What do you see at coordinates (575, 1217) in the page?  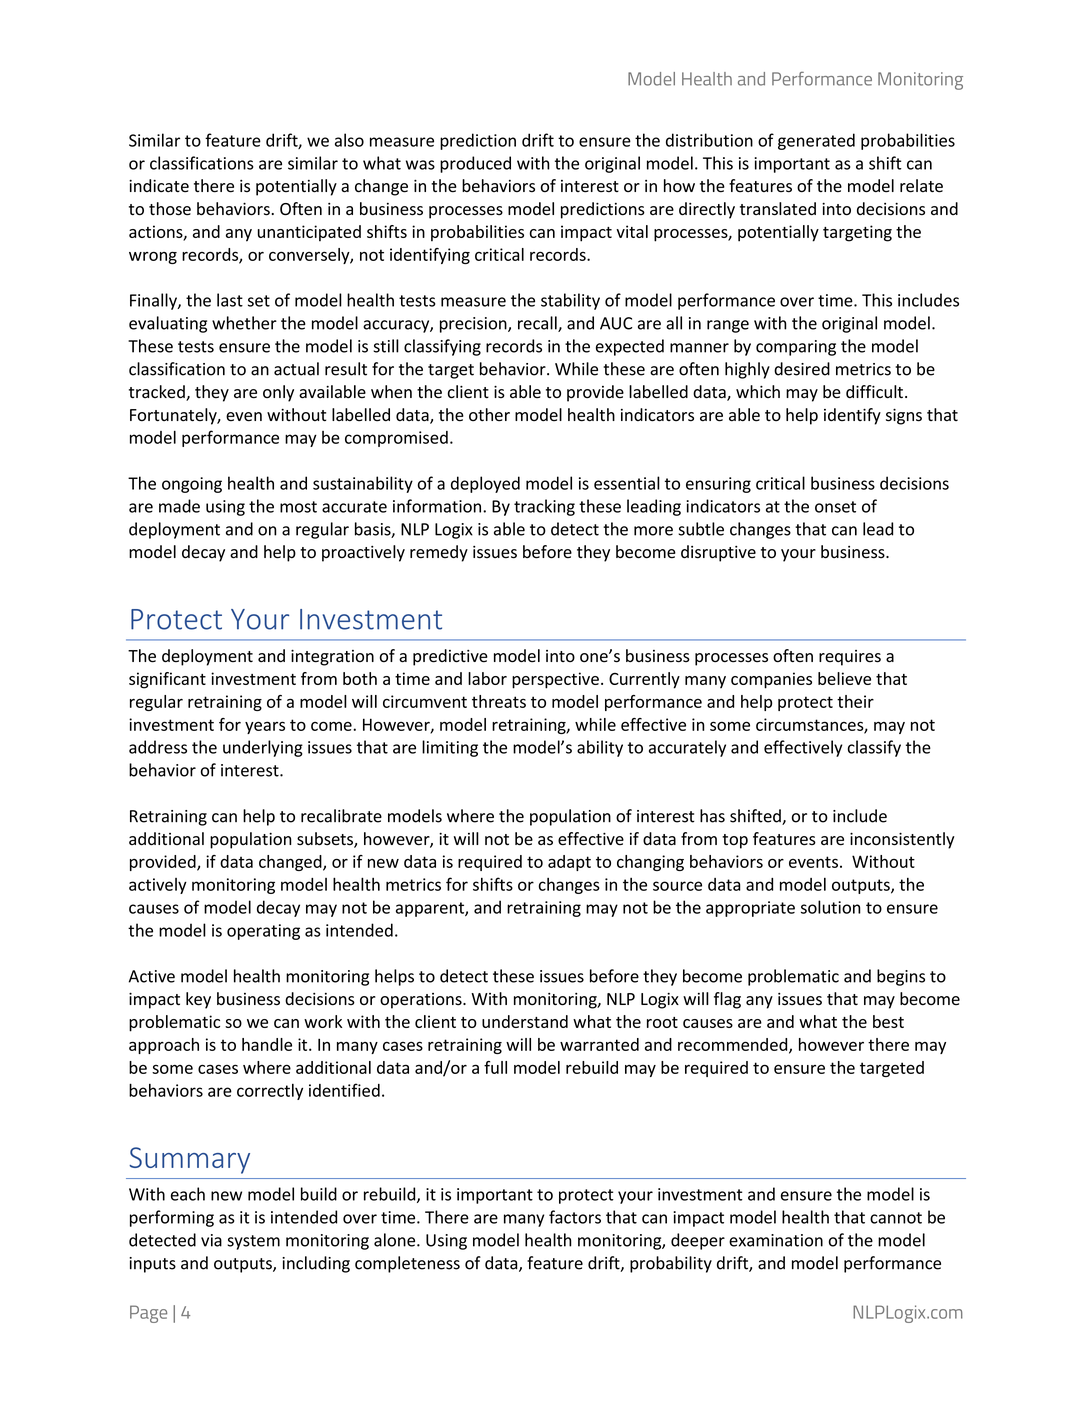 I see `factors` at bounding box center [575, 1217].
